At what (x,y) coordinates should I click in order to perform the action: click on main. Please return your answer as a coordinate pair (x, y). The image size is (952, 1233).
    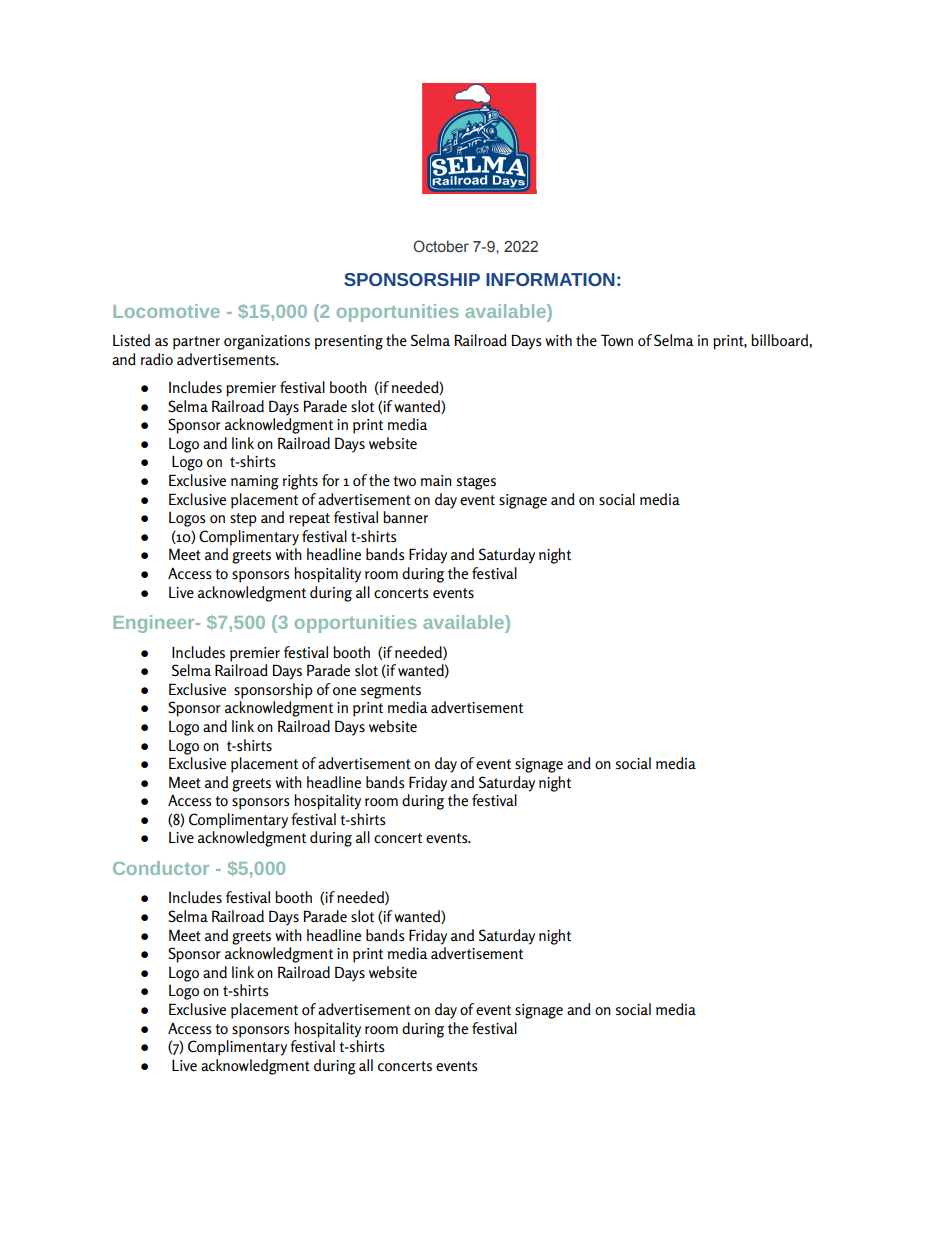
    Looking at the image, I should click on (436, 480).
